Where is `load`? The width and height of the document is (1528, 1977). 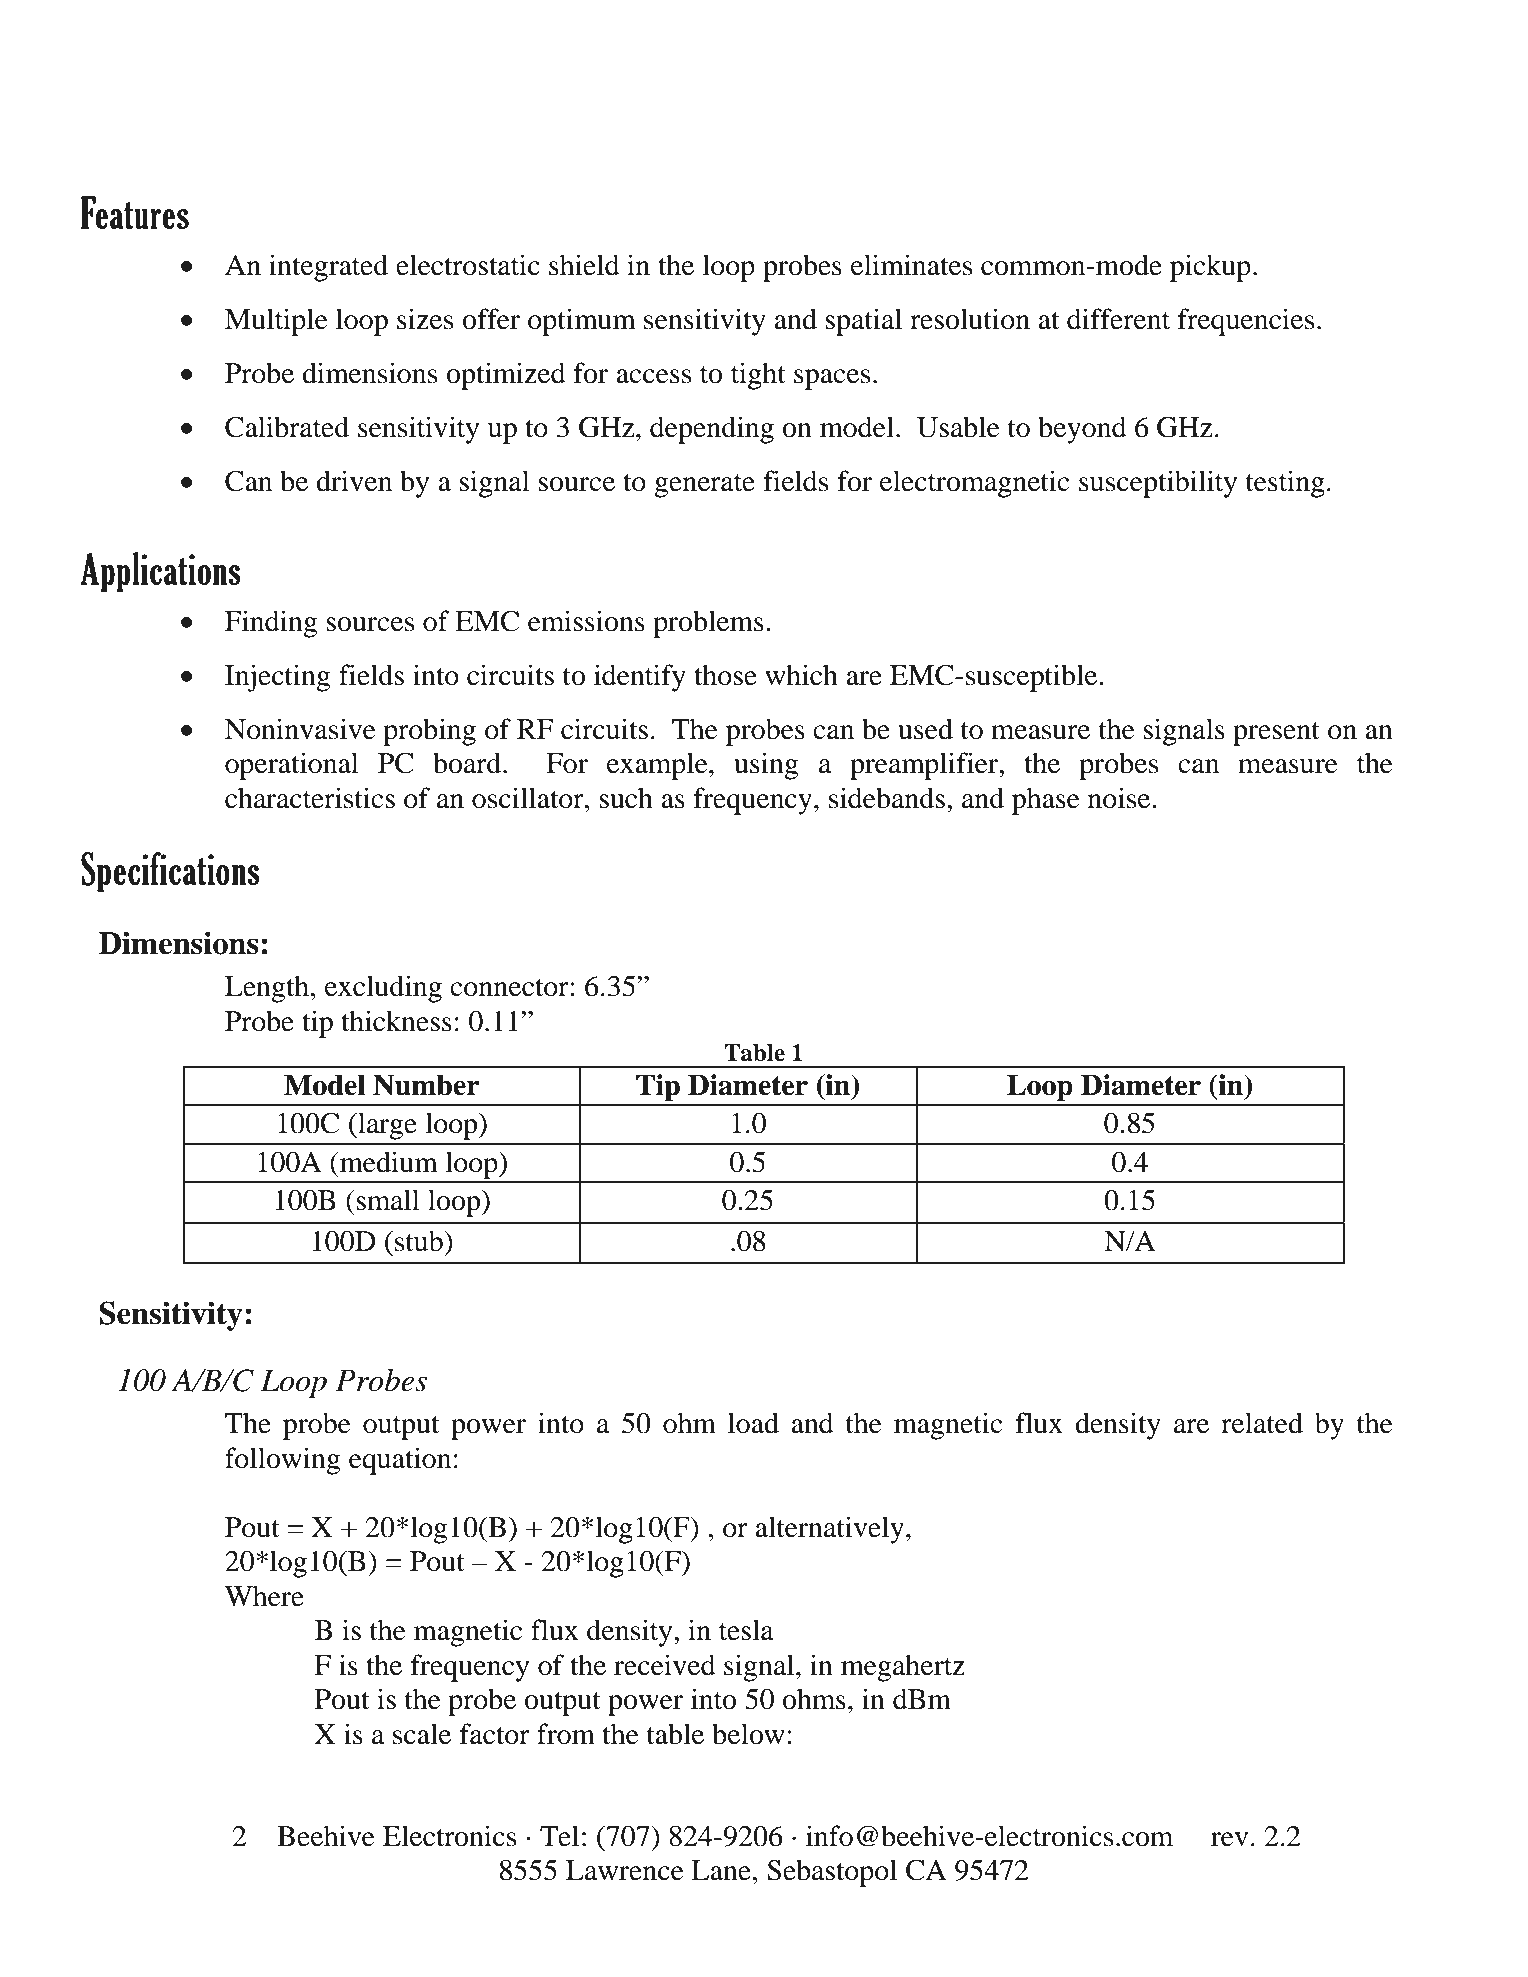
load is located at coordinates (753, 1423).
